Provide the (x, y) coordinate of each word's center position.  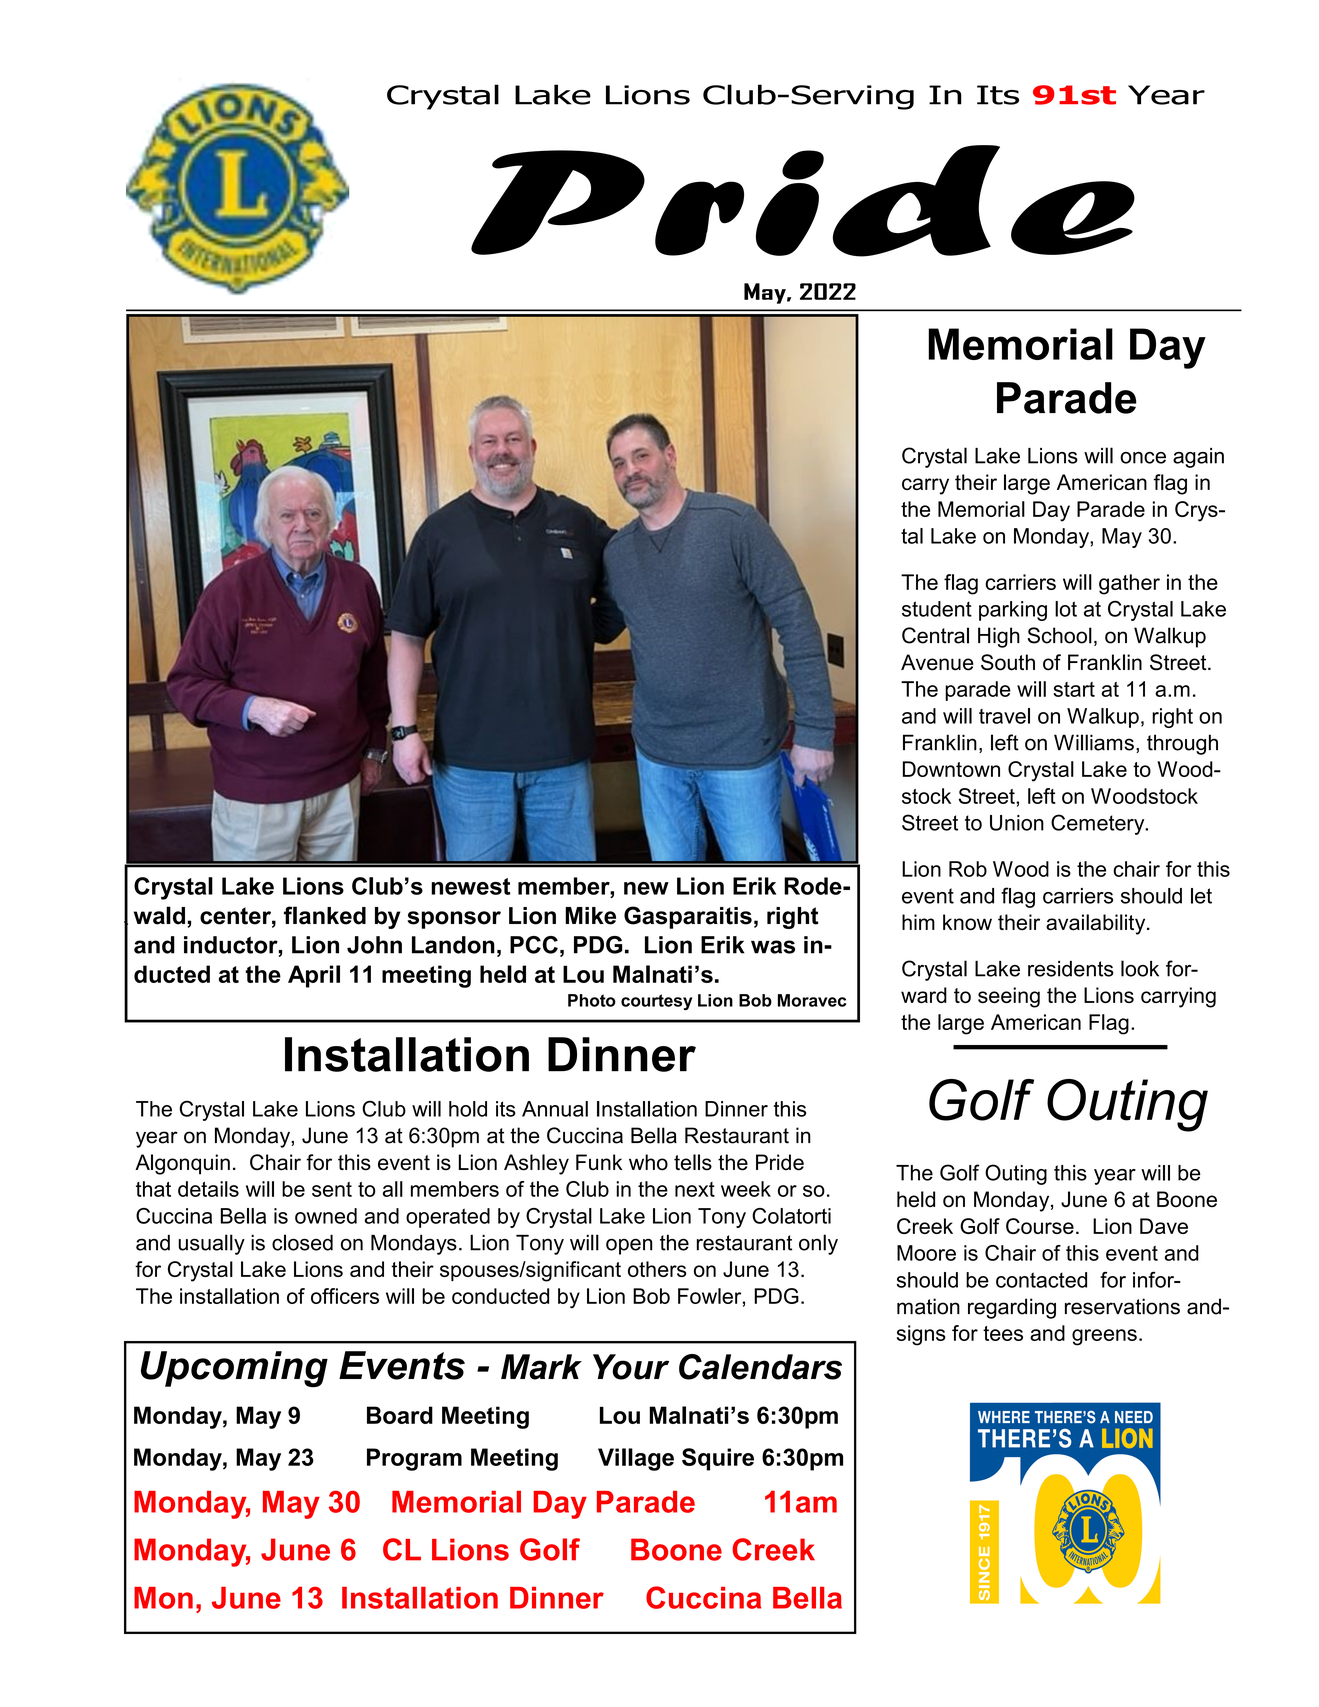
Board (400, 1415)
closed (302, 1242)
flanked (325, 915)
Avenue (937, 662)
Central (935, 635)
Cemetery (1099, 824)
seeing (1009, 997)
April (314, 976)
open (629, 1246)
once (1143, 458)
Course (1040, 1226)
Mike (590, 916)
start (1074, 689)
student (937, 609)
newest (470, 886)
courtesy (656, 1002)
